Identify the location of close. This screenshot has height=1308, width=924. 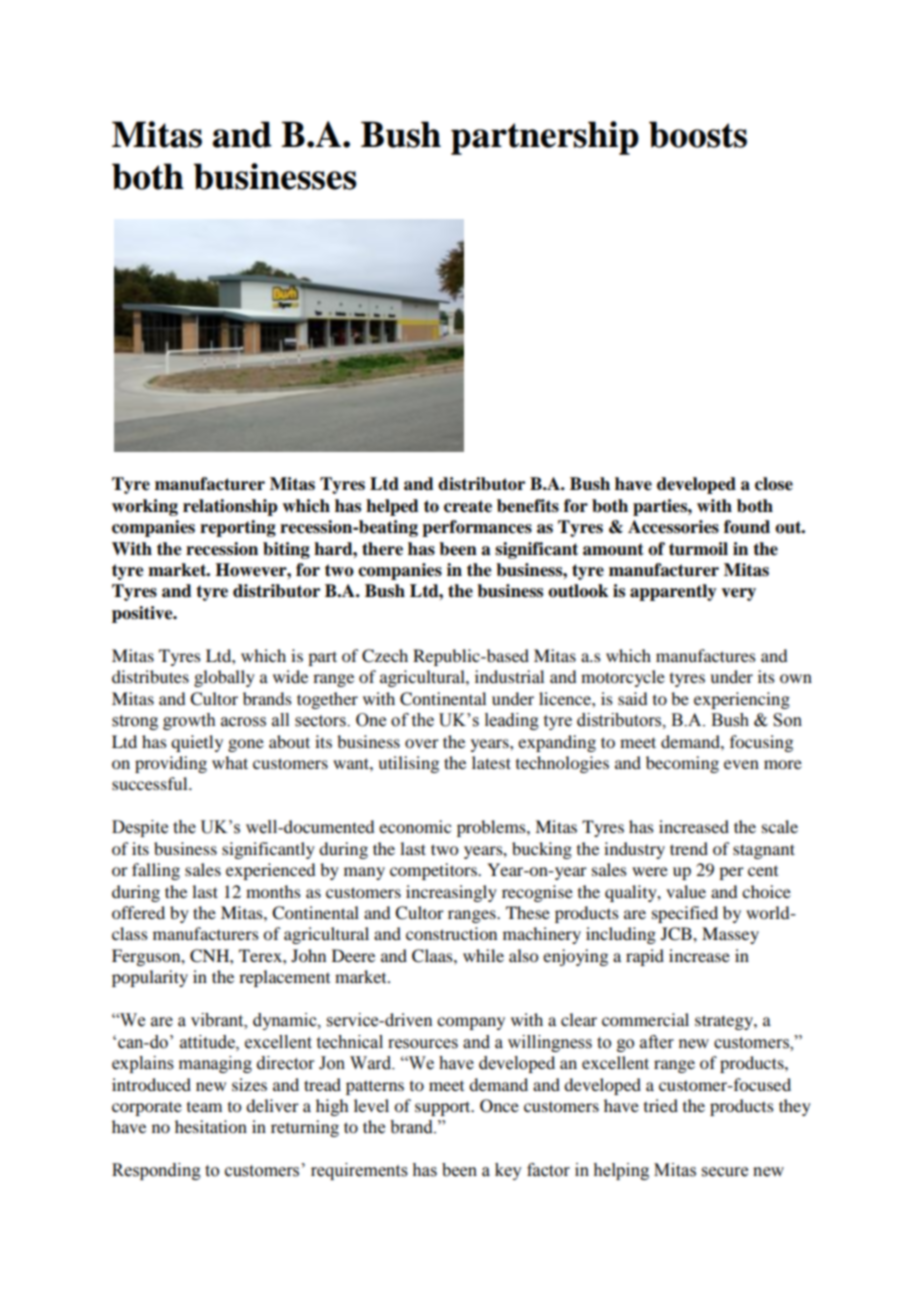
(774, 484).
